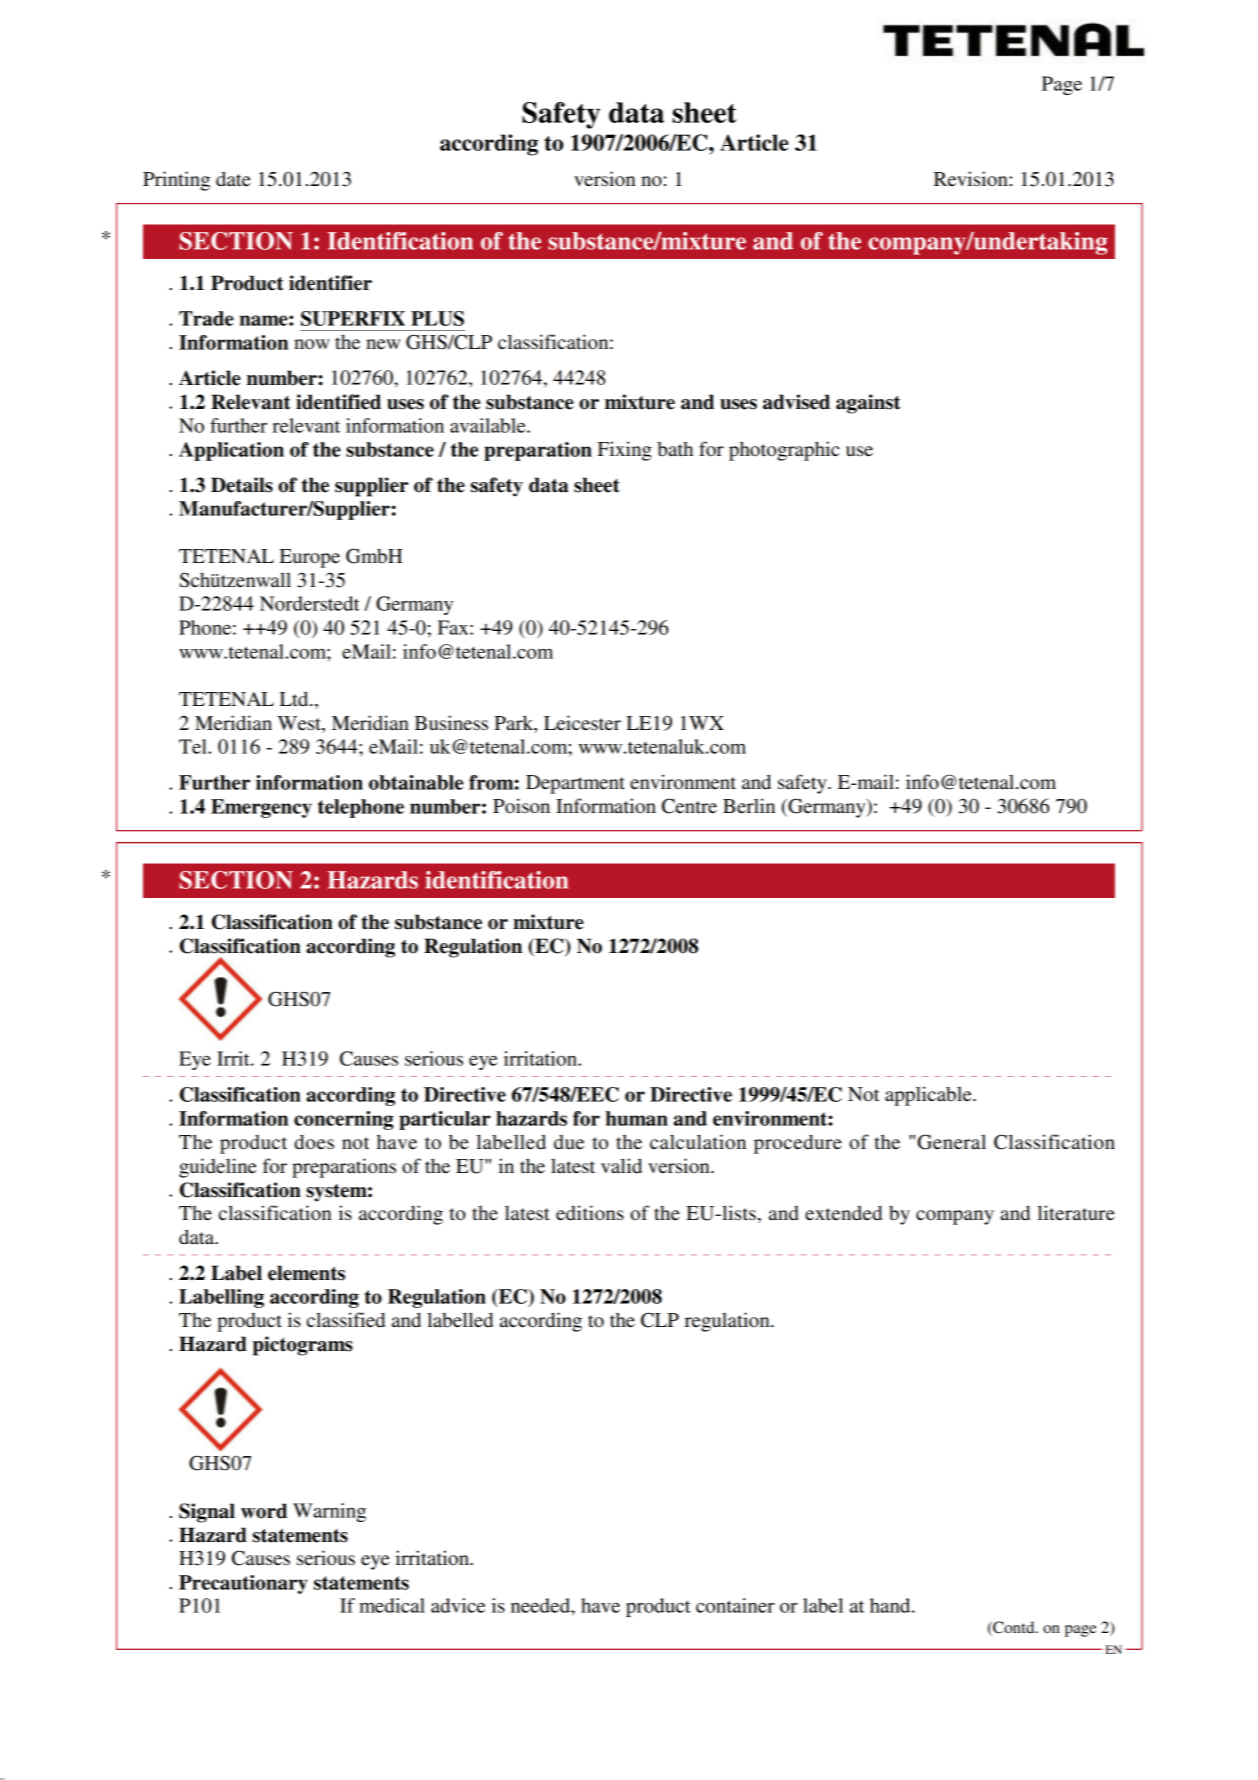 The image size is (1258, 1780). I want to click on needed, so click(541, 1605).
